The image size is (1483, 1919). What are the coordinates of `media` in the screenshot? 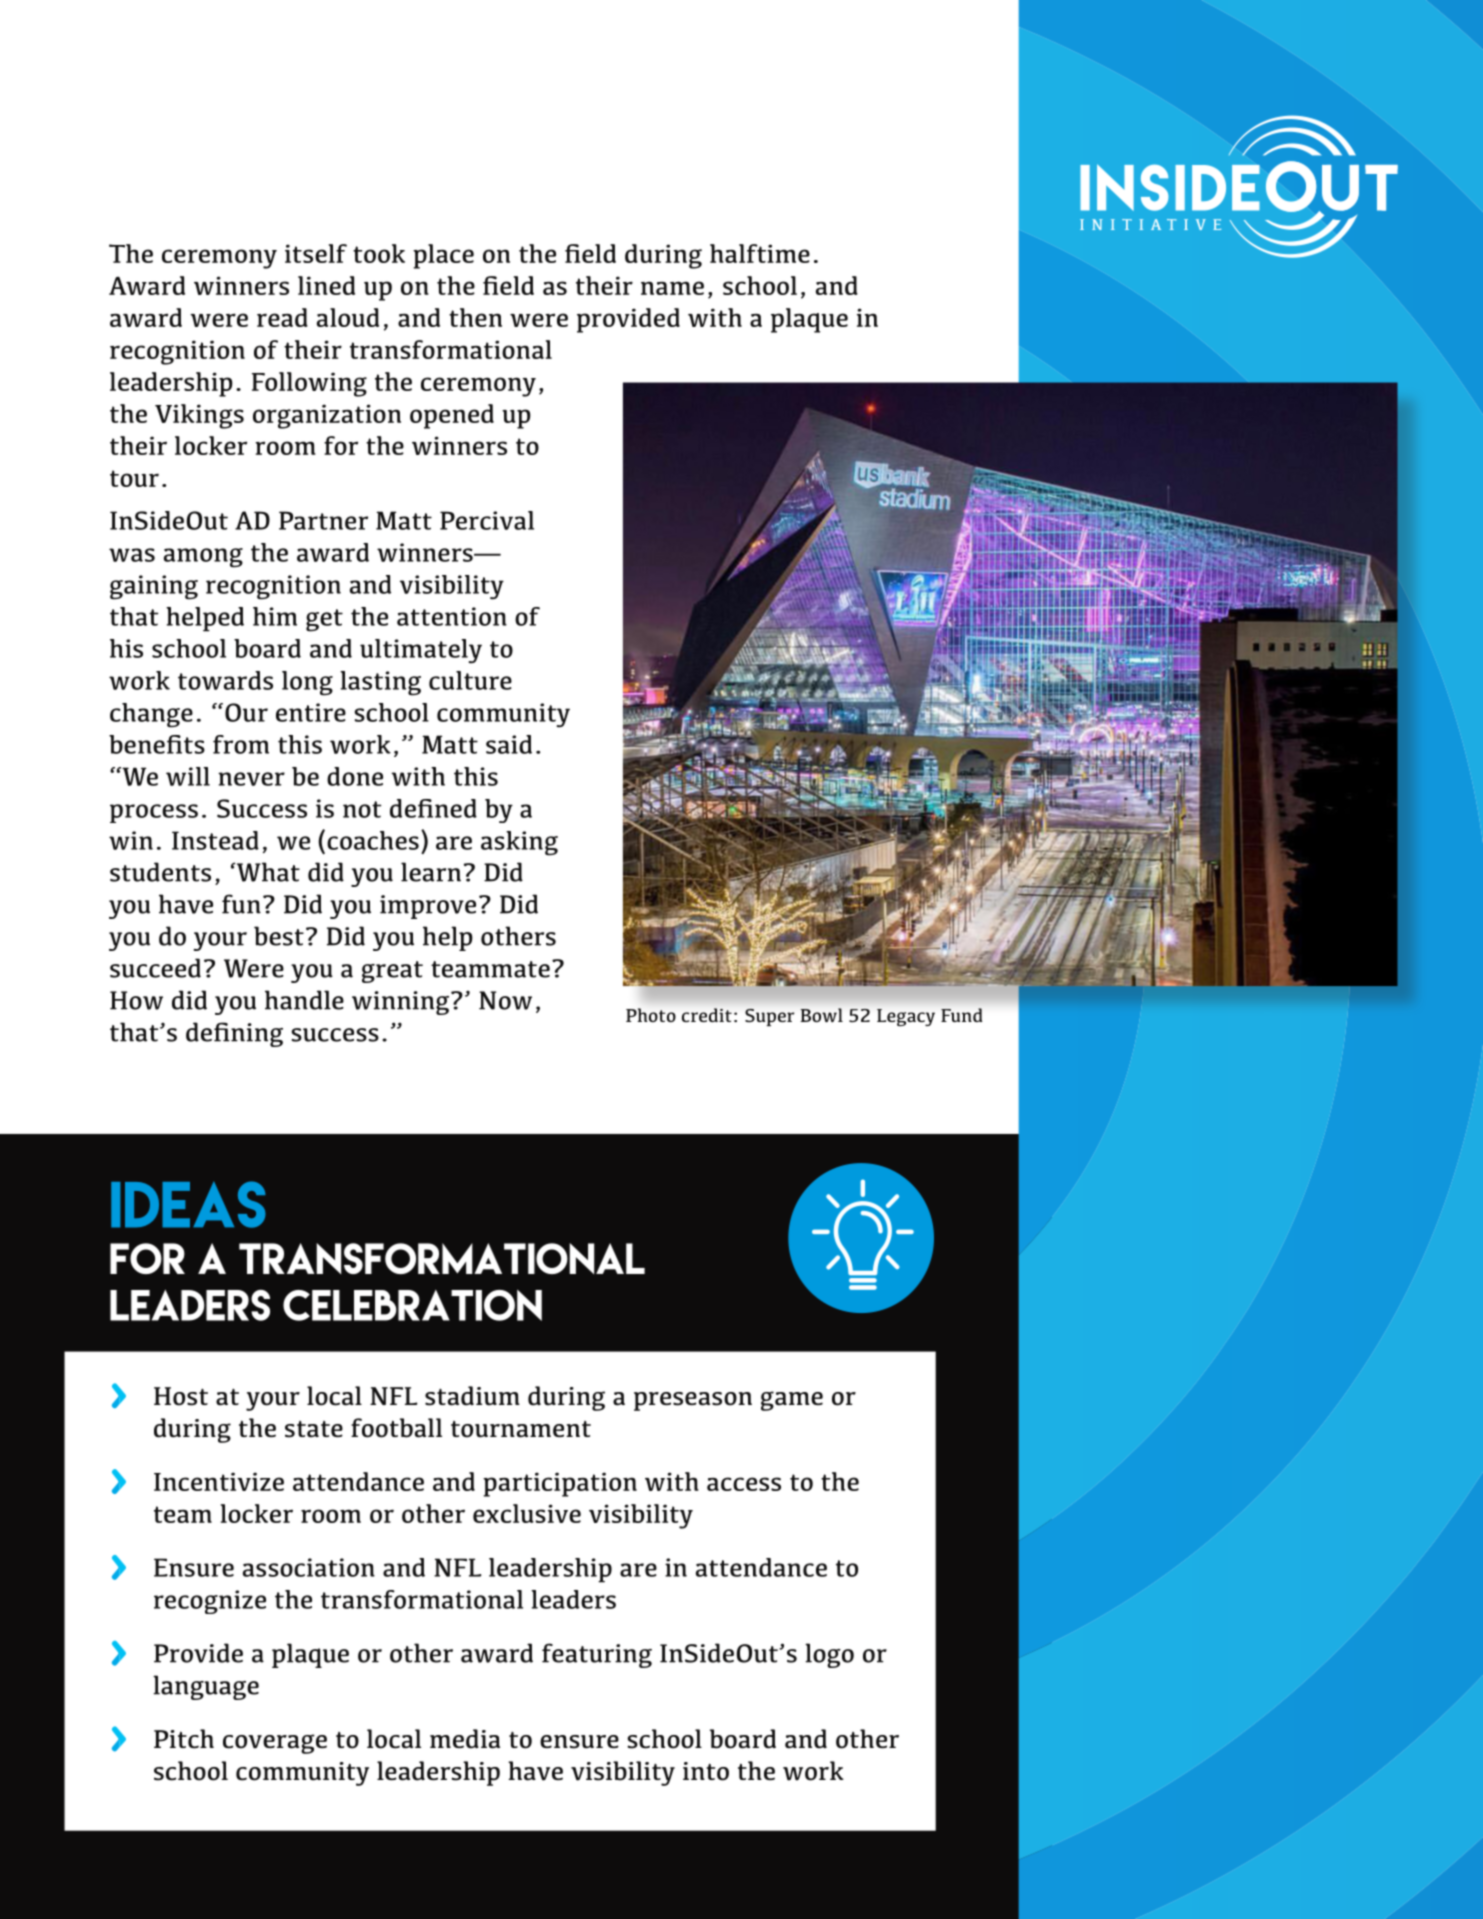 It's located at (465, 1739).
